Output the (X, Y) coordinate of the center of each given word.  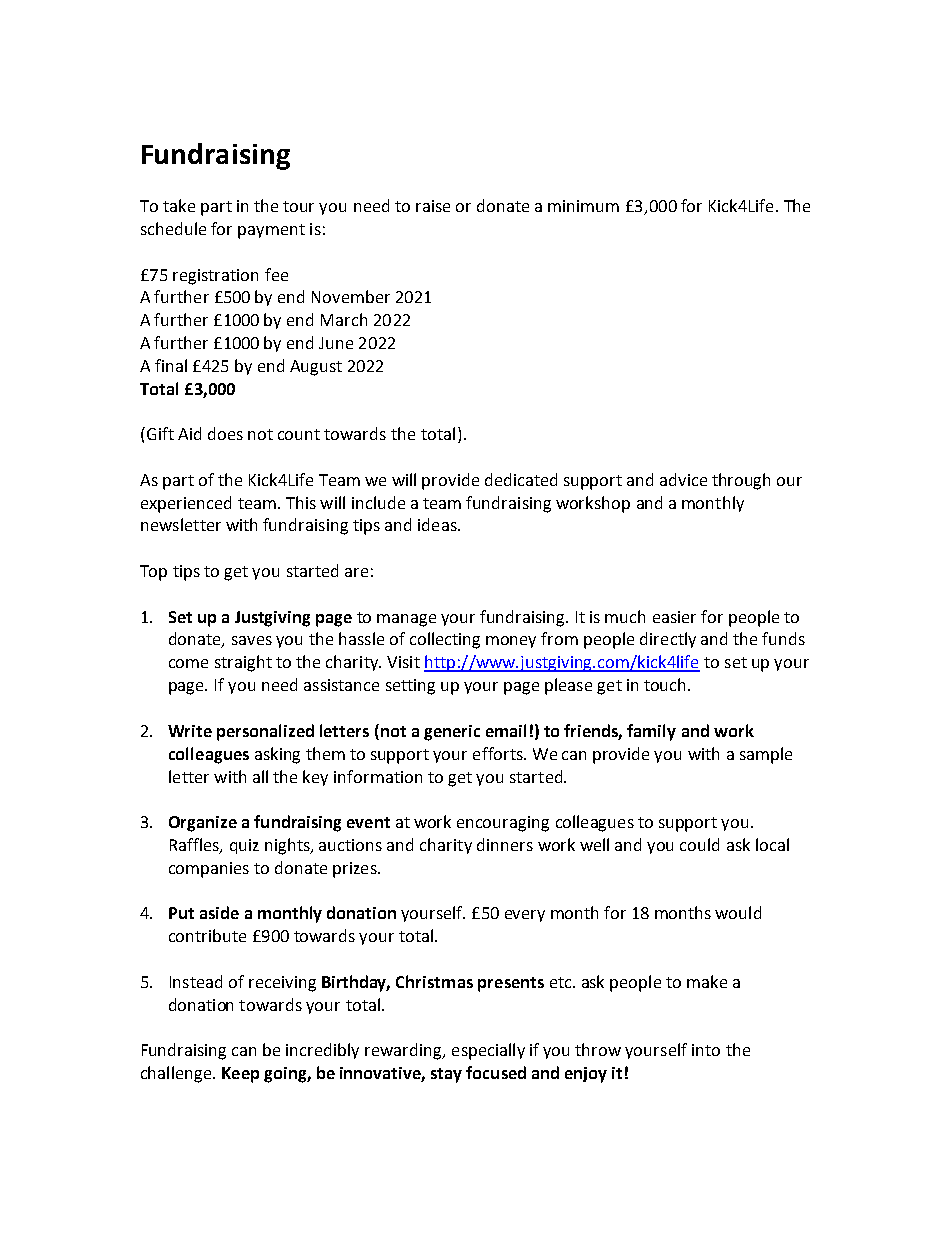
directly (668, 640)
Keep (240, 1075)
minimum (583, 206)
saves (252, 640)
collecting (445, 640)
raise (433, 206)
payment (271, 231)
